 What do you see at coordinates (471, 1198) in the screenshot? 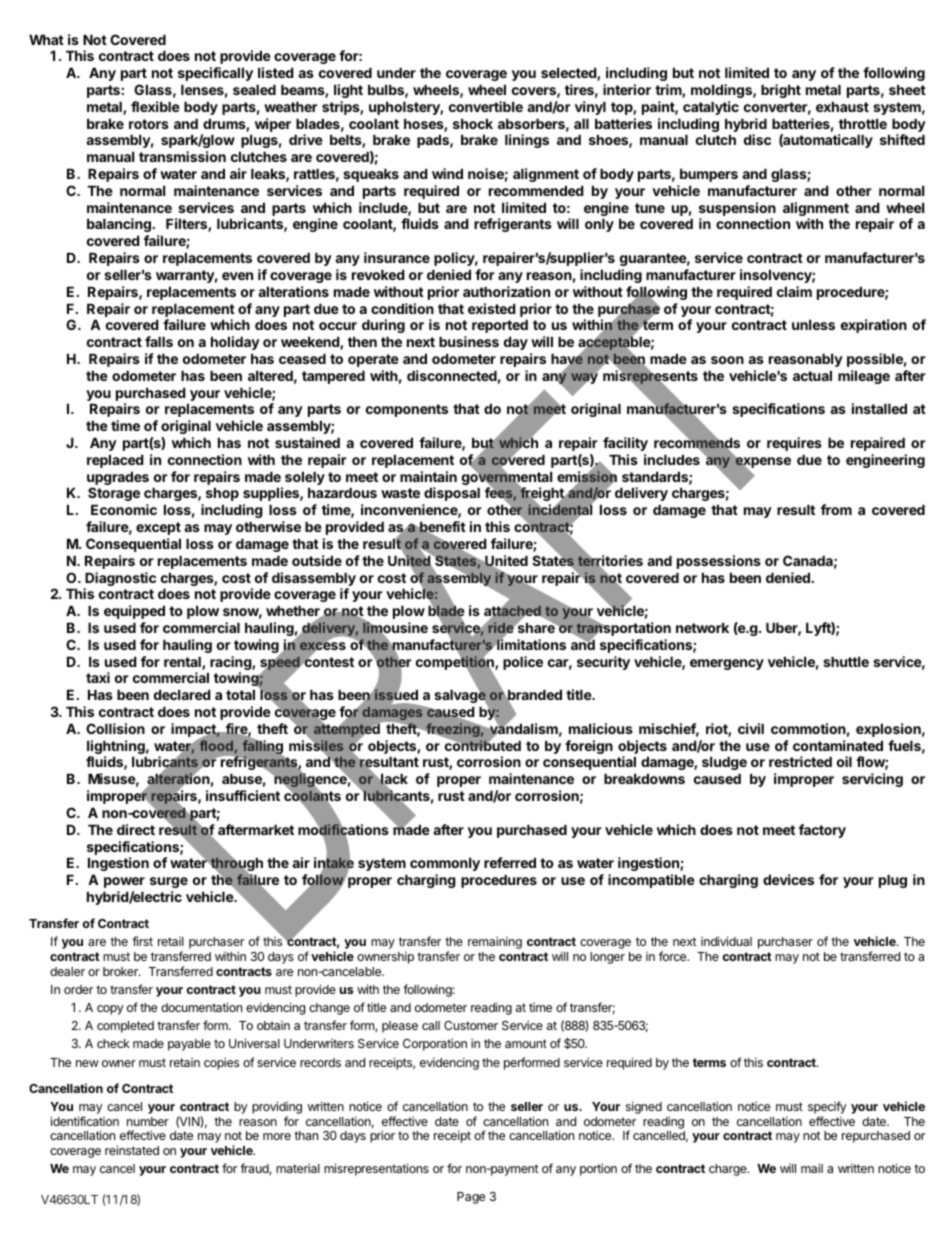
I see `Page` at bounding box center [471, 1198].
